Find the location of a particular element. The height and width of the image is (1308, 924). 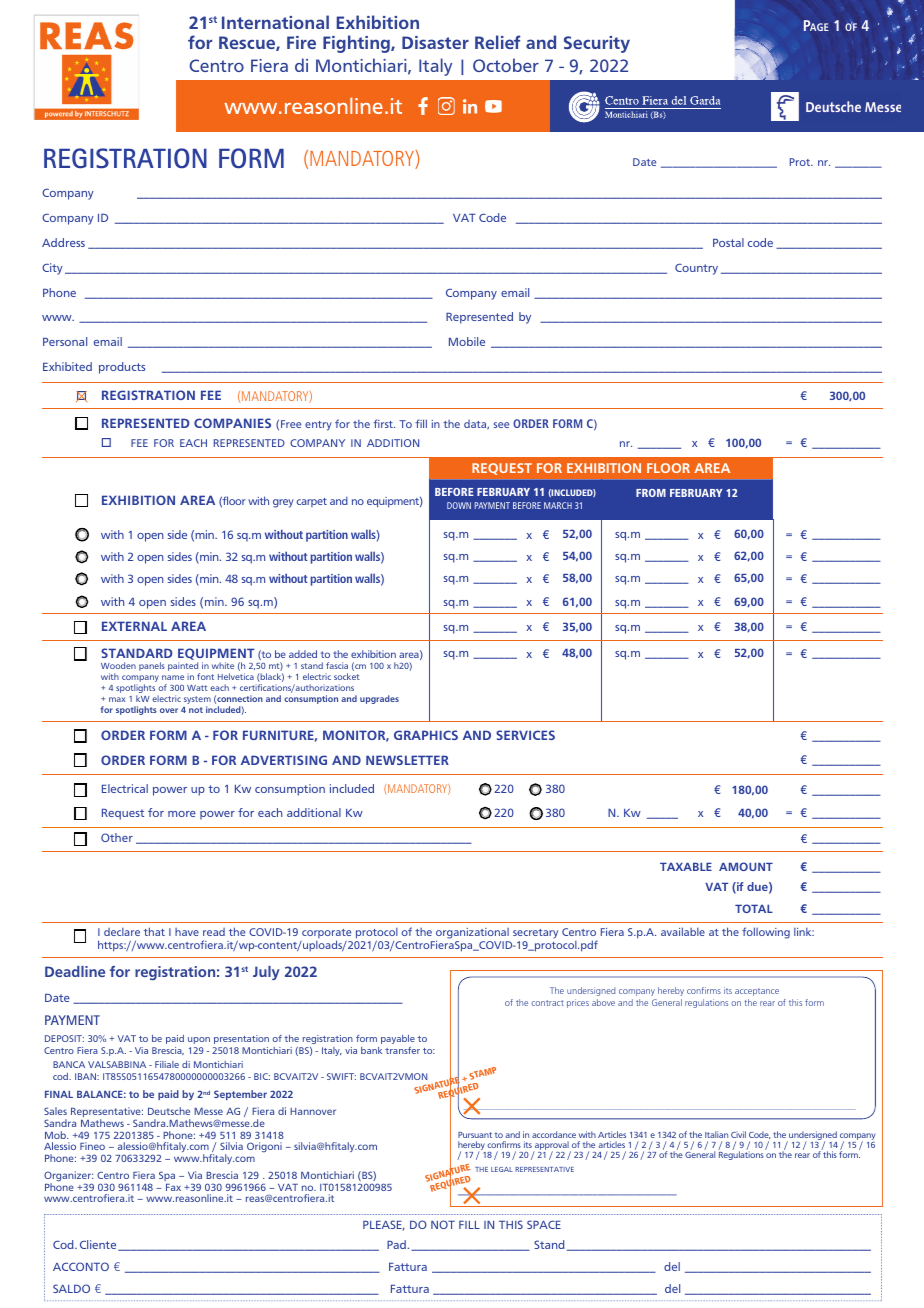

fascia is located at coordinates (337, 665).
